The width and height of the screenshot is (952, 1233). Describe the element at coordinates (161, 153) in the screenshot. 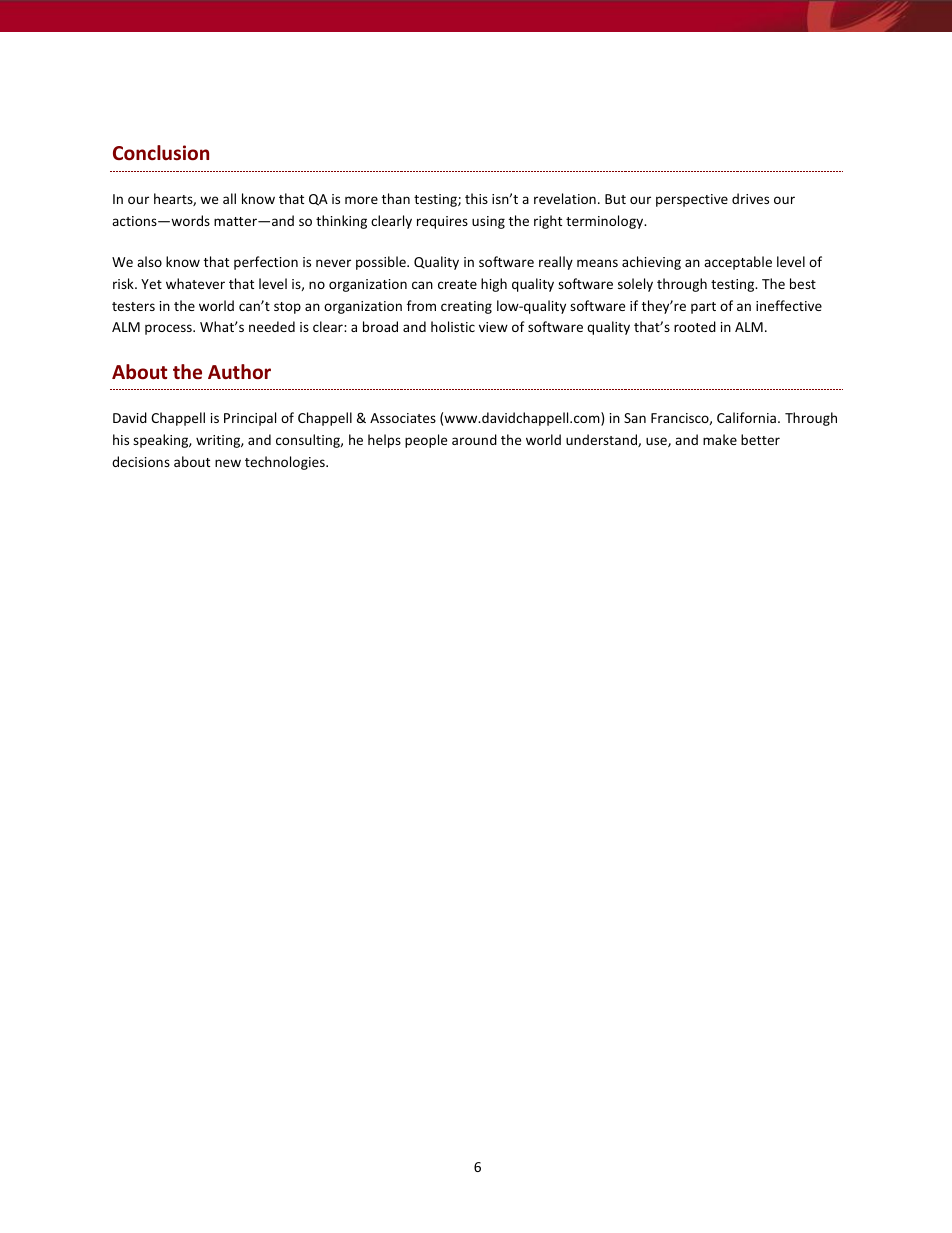

I see `Conclusion` at that location.
